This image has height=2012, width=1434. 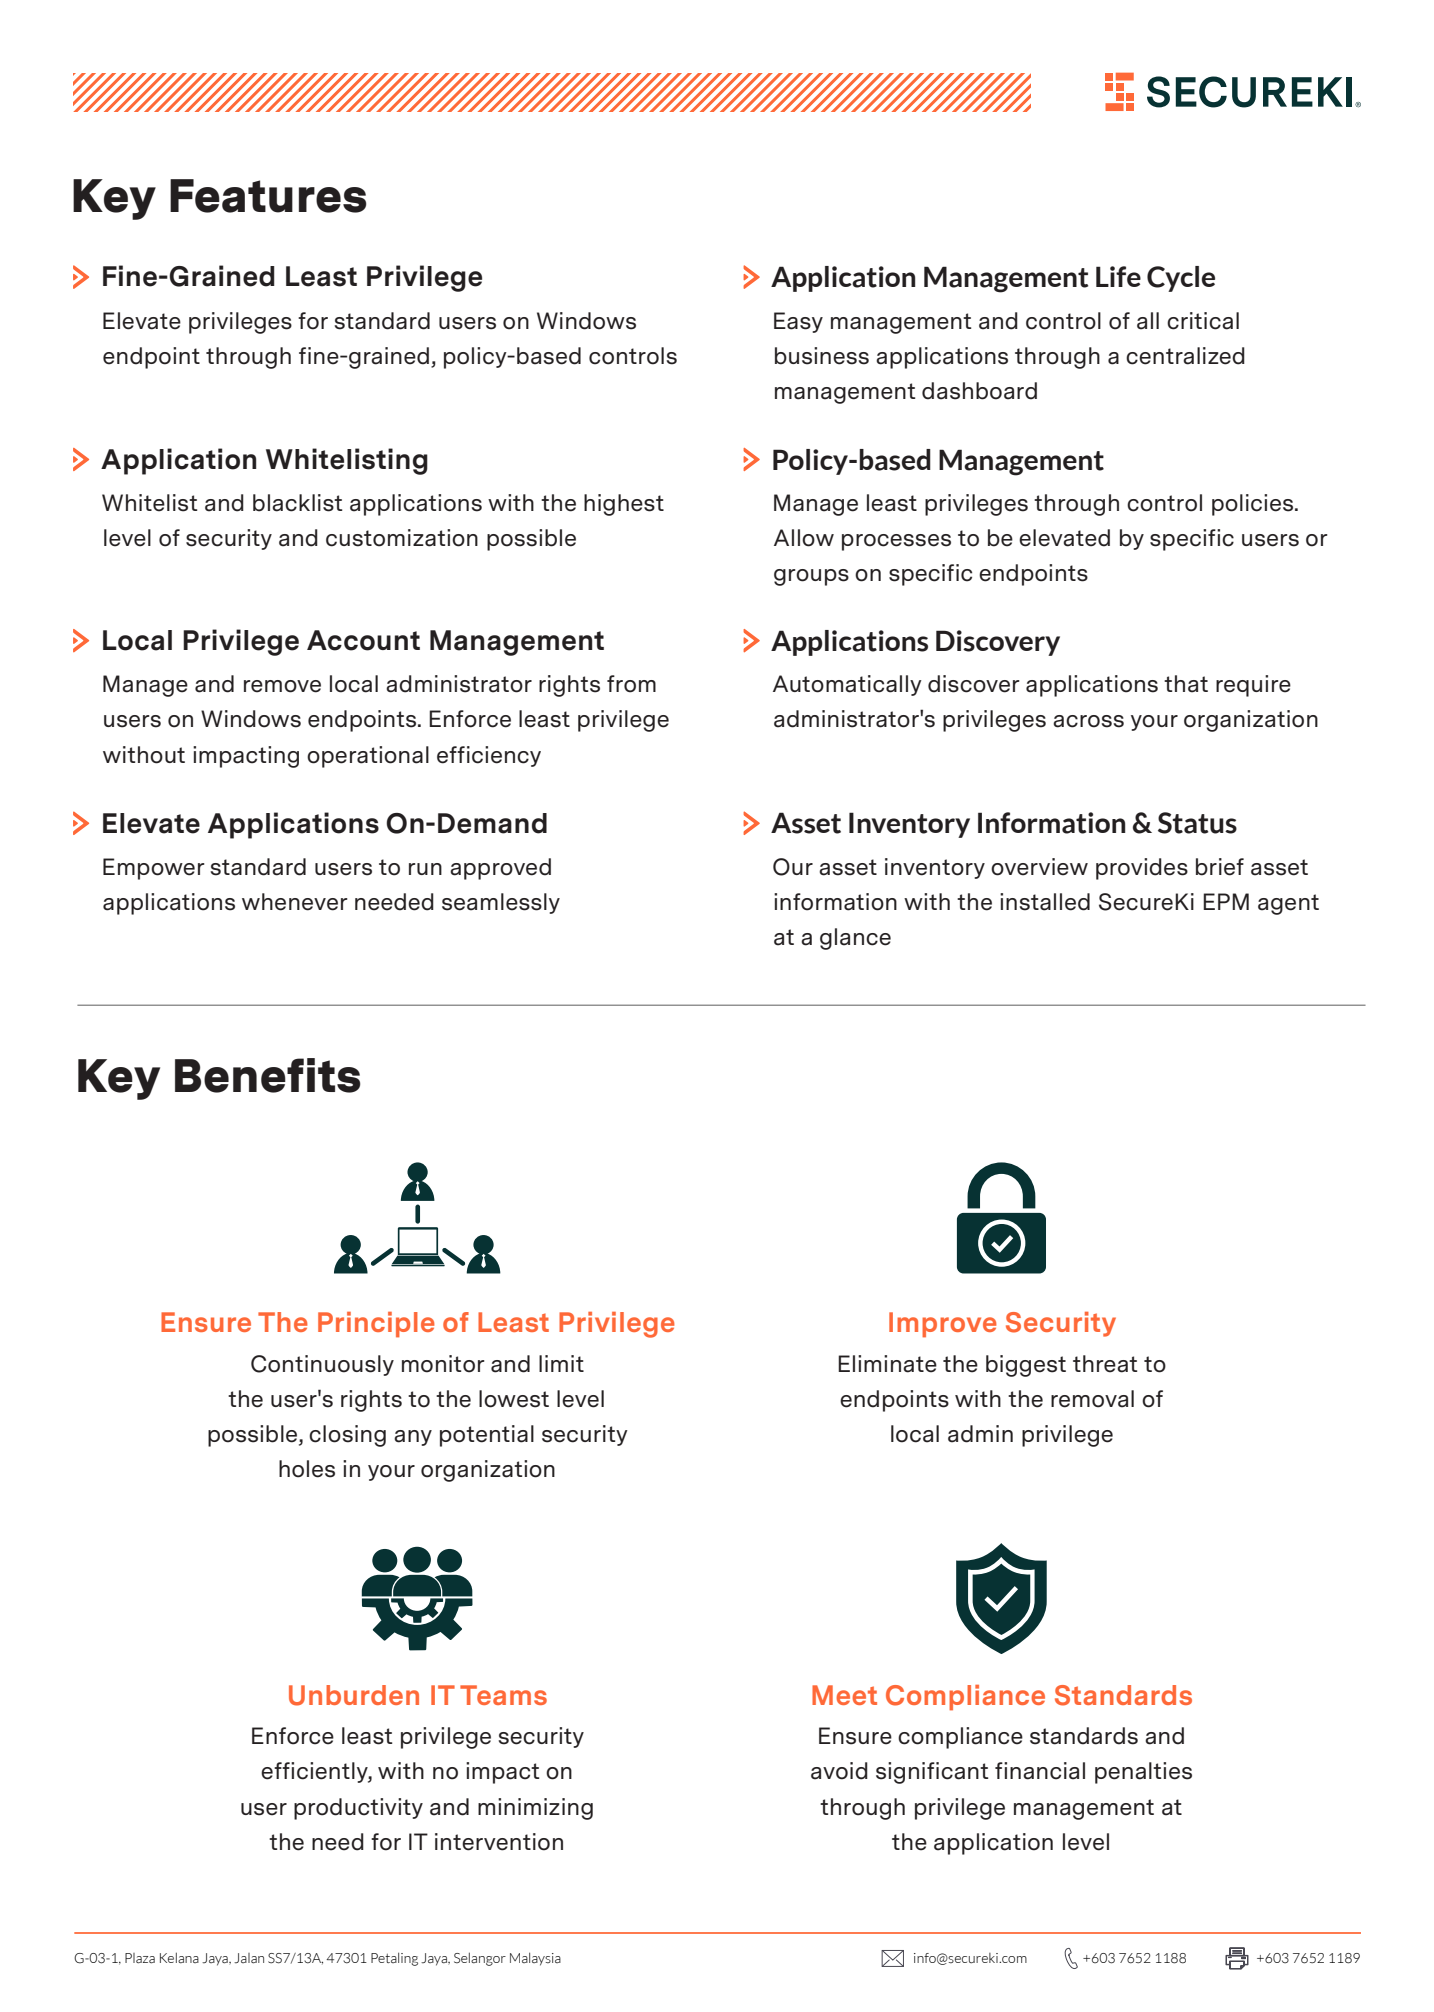 I want to click on Easy, so click(x=798, y=322).
